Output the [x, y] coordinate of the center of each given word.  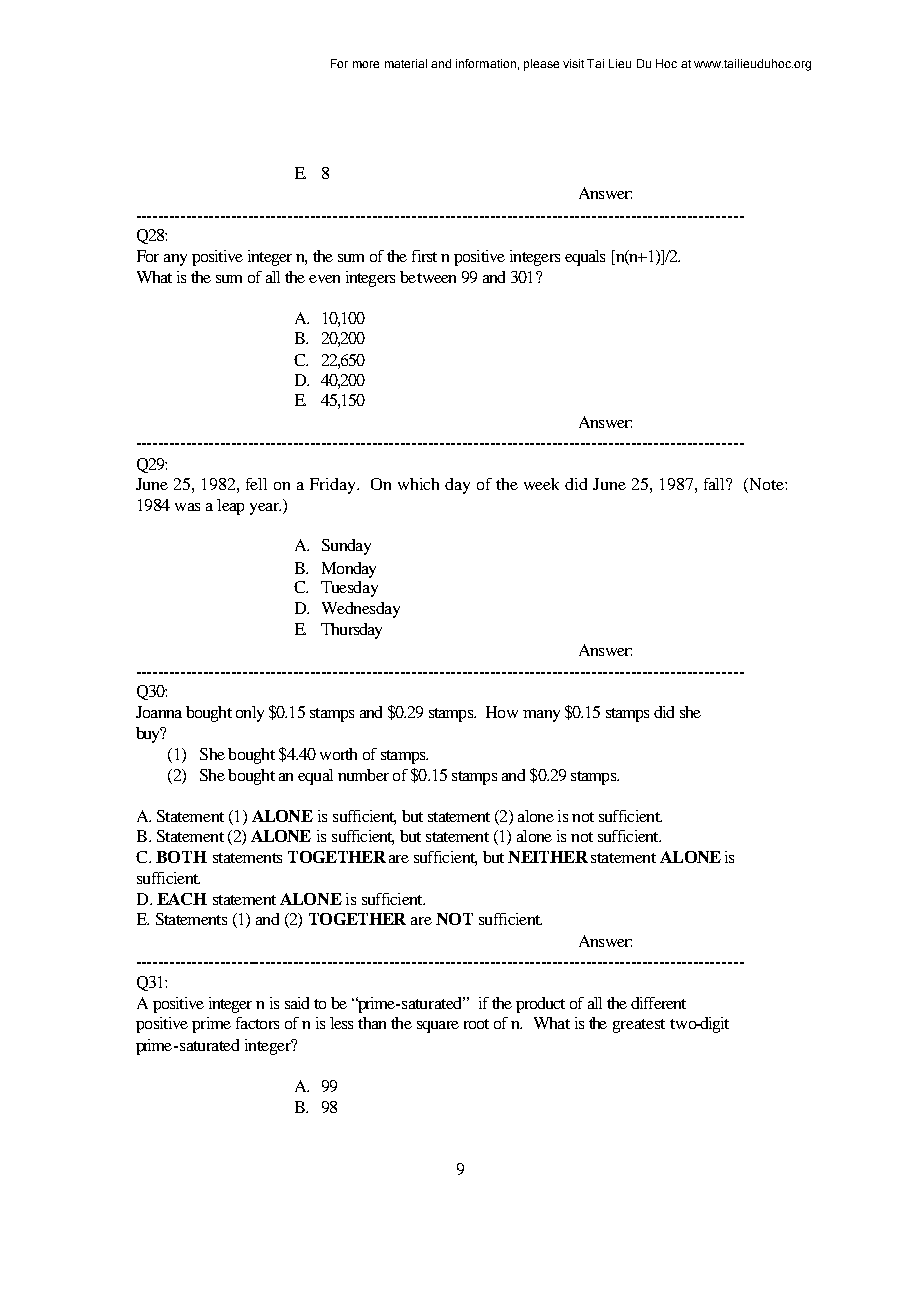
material [406, 63]
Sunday [346, 547]
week [541, 484]
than [372, 1023]
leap [230, 507]
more [366, 64]
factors [257, 1023]
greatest [639, 1026]
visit [573, 63]
